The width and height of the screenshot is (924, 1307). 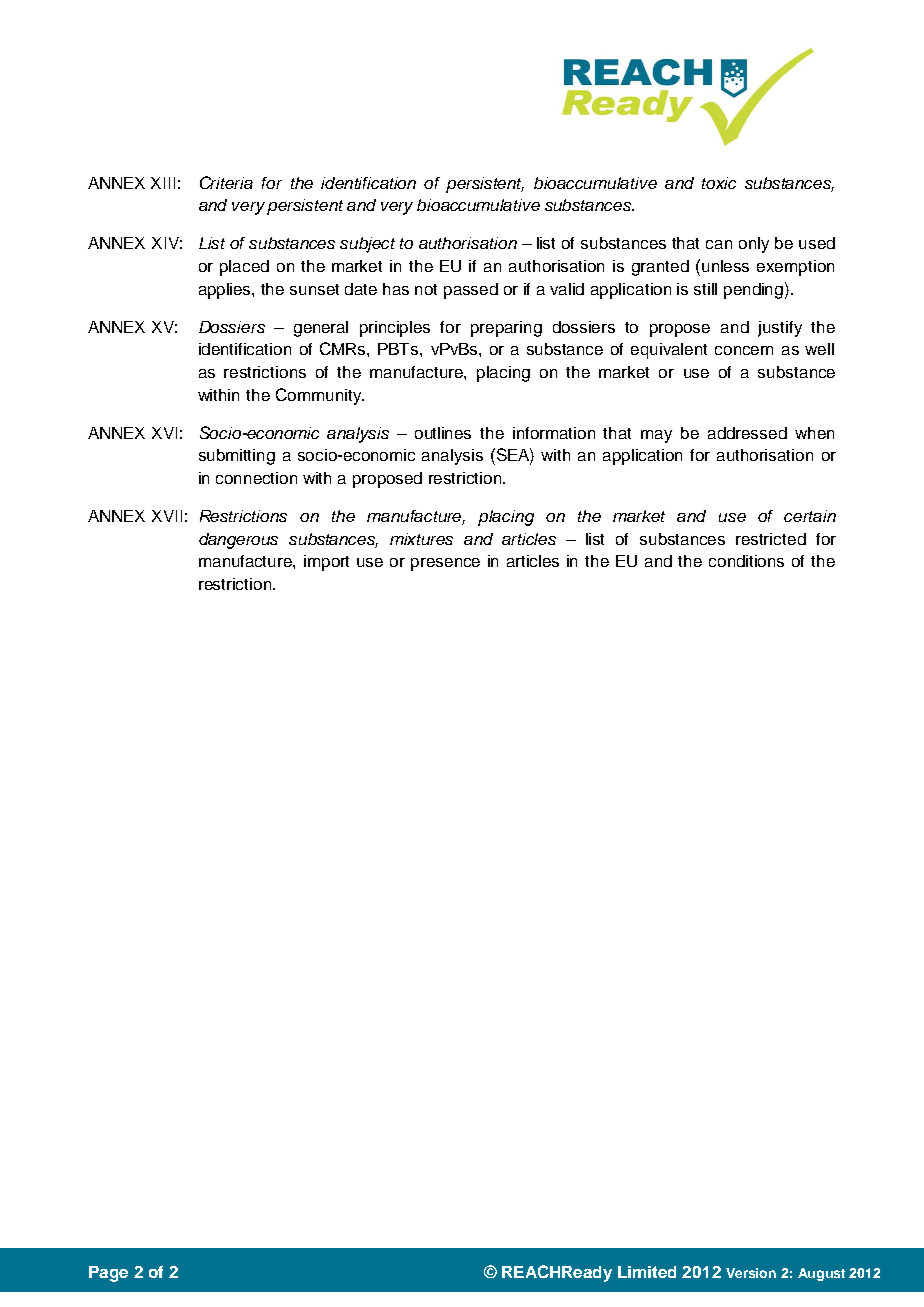 What do you see at coordinates (237, 457) in the screenshot?
I see `submitting` at bounding box center [237, 457].
